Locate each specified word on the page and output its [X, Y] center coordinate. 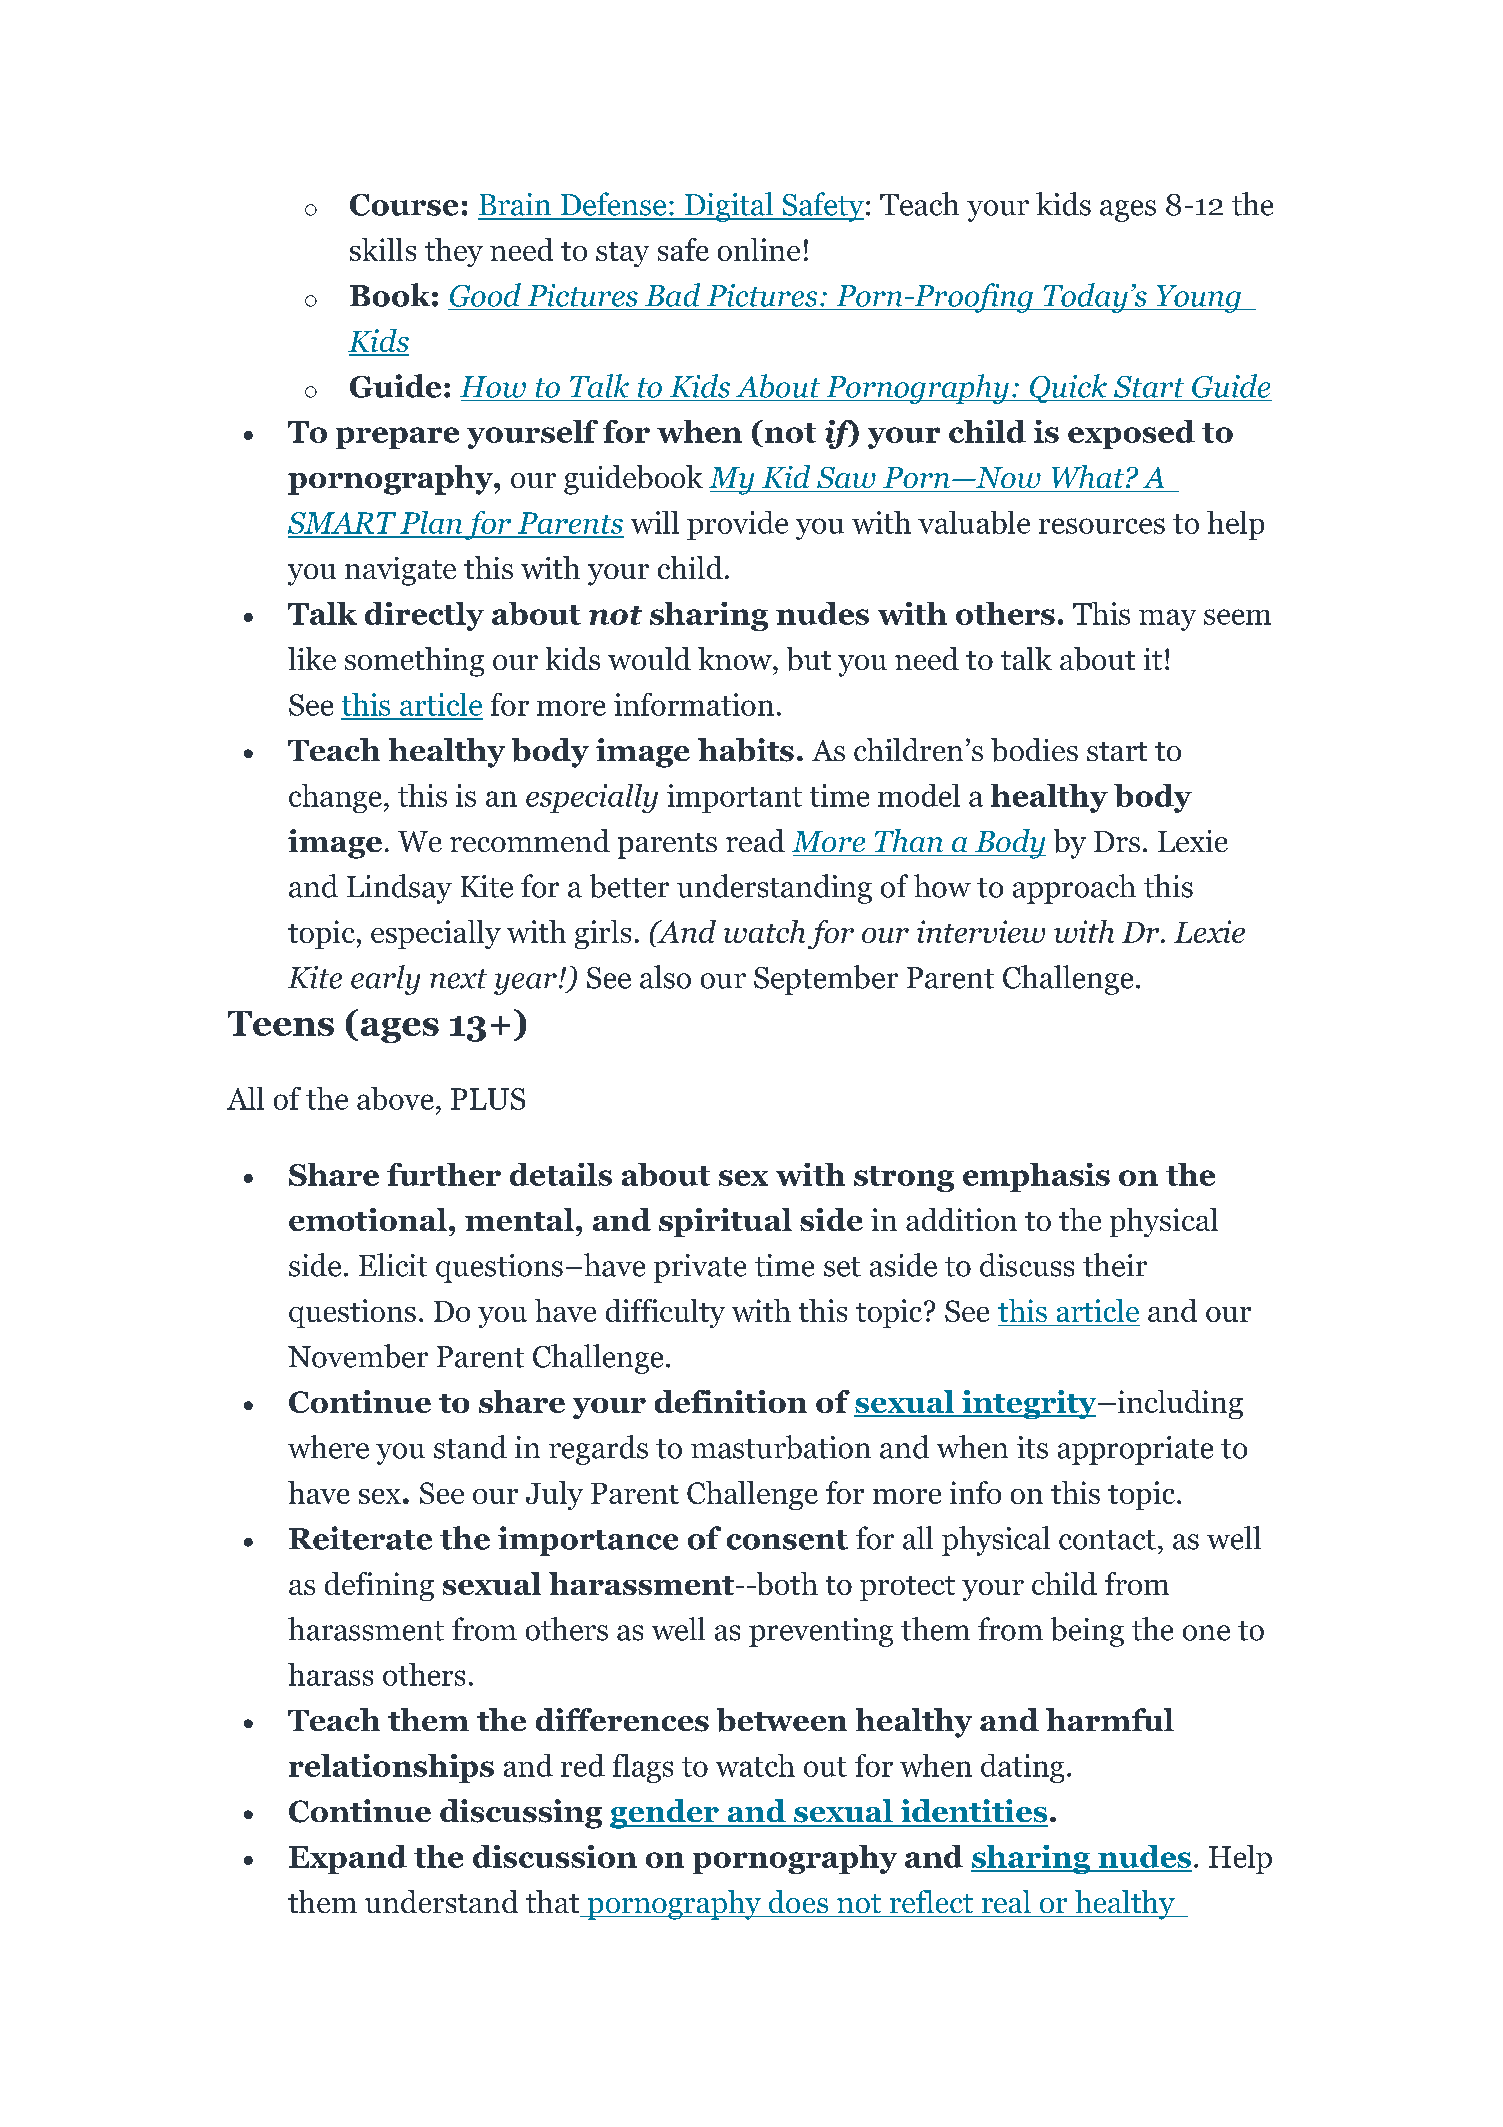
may [1167, 620]
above [395, 1098]
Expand [348, 1859]
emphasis [1036, 1177]
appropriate [1135, 1450]
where [328, 1447]
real [1006, 1901]
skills [383, 249]
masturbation [781, 1447]
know [736, 658]
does [798, 1901]
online [759, 249]
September [826, 980]
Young [1198, 299]
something [414, 662]
